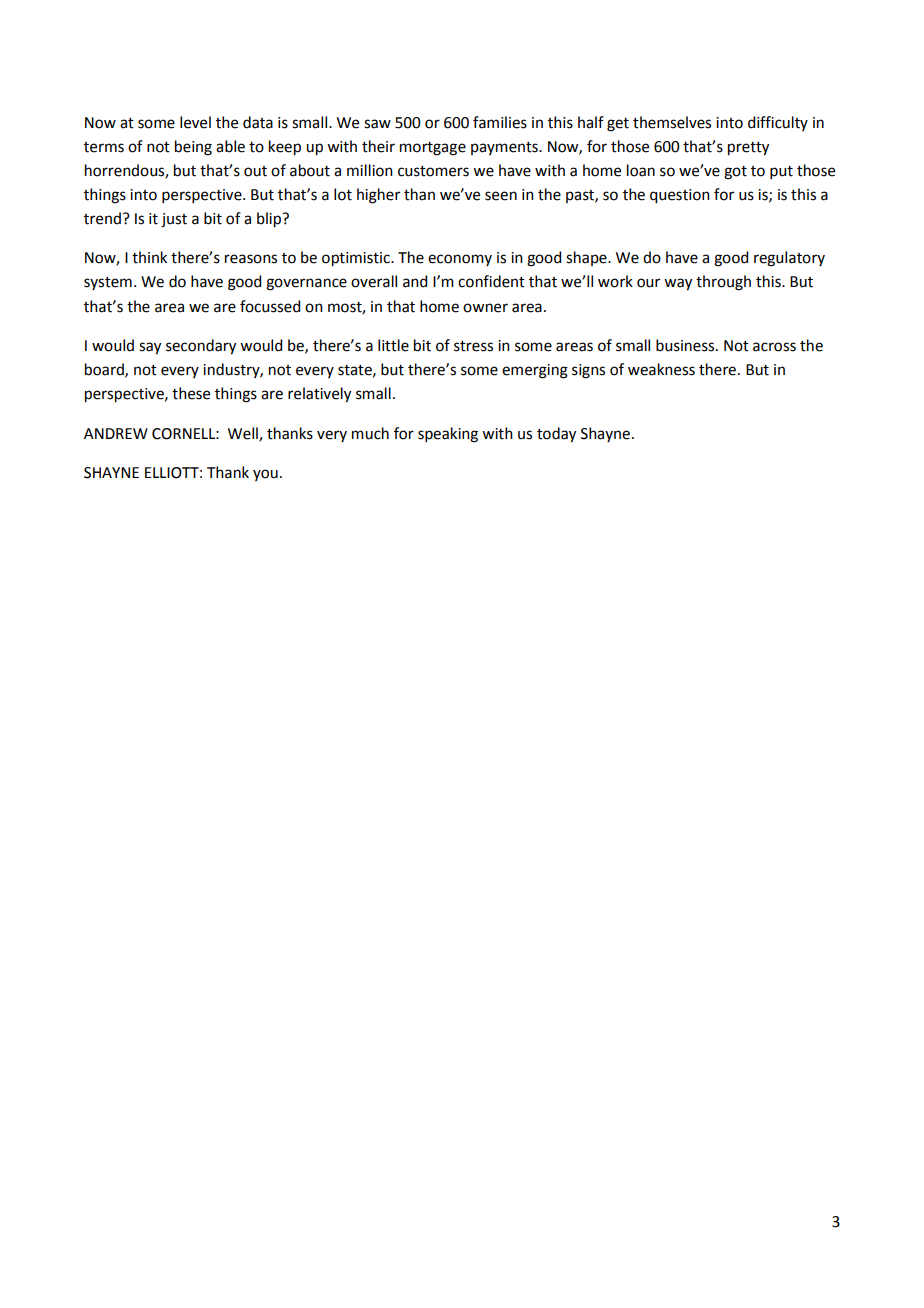 The width and height of the page is (924, 1308). What do you see at coordinates (485, 308) in the page?
I see `owner` at bounding box center [485, 308].
